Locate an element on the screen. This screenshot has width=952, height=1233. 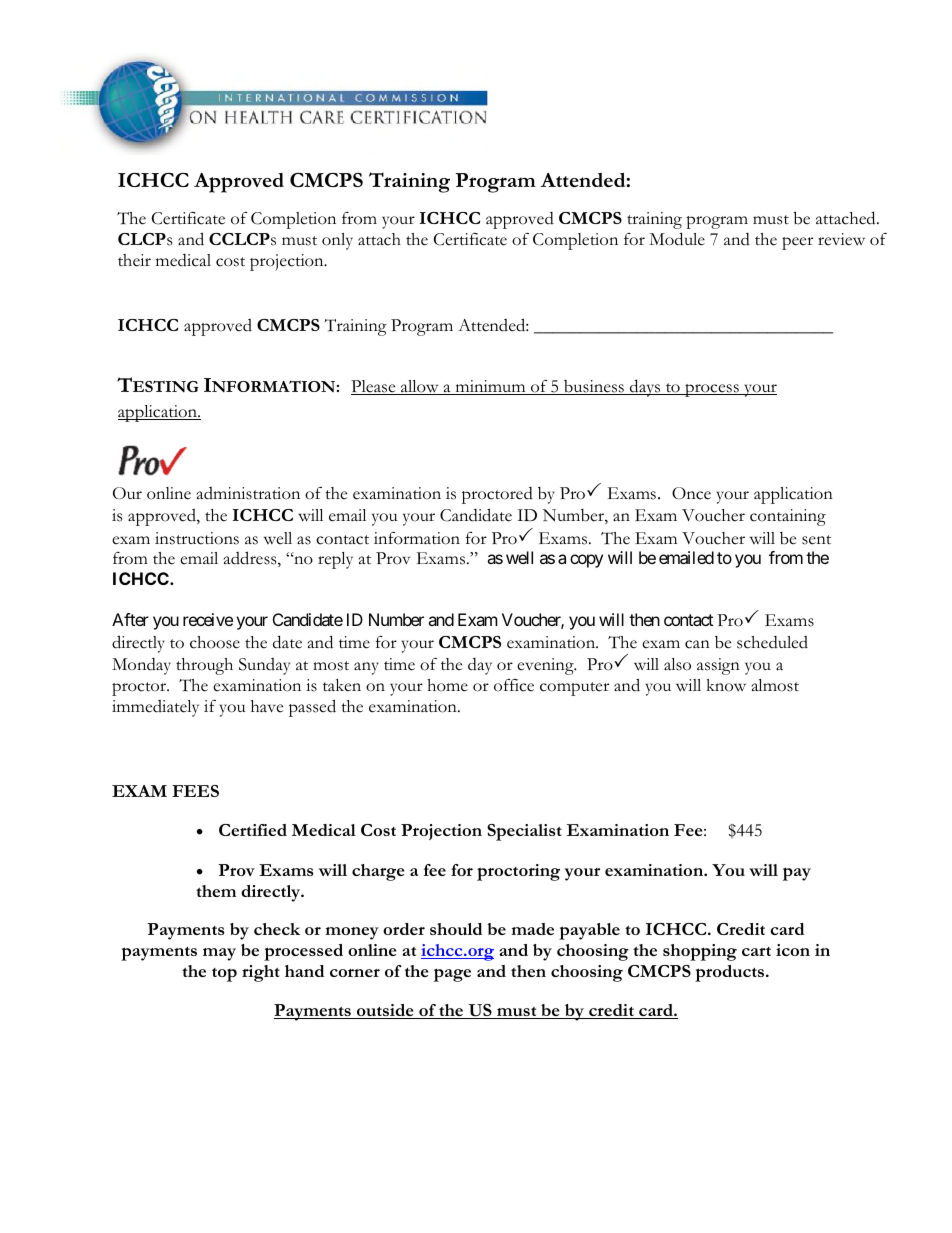
FEES is located at coordinates (195, 791).
